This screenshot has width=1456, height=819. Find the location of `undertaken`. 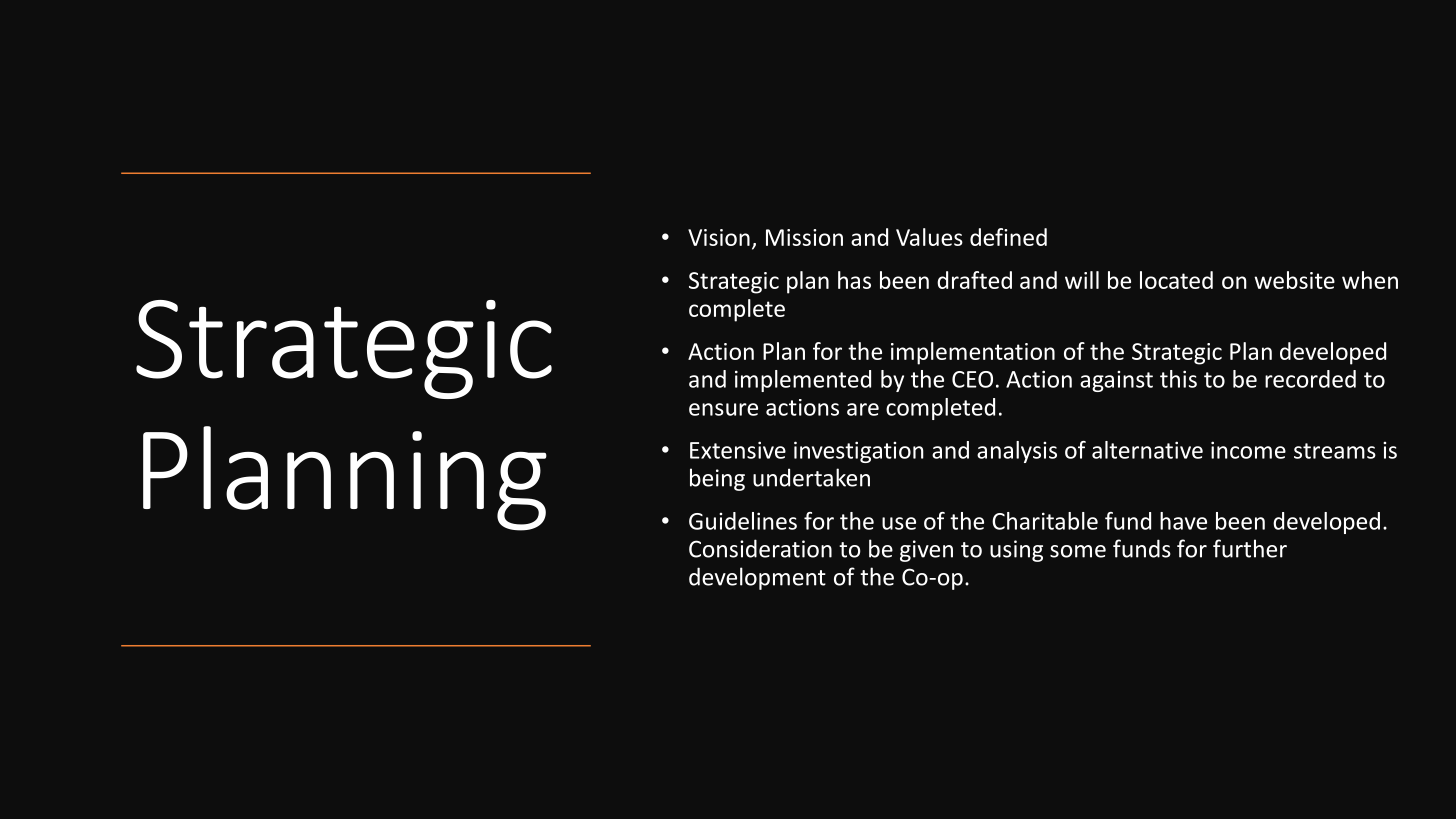

undertaken is located at coordinates (811, 477).
